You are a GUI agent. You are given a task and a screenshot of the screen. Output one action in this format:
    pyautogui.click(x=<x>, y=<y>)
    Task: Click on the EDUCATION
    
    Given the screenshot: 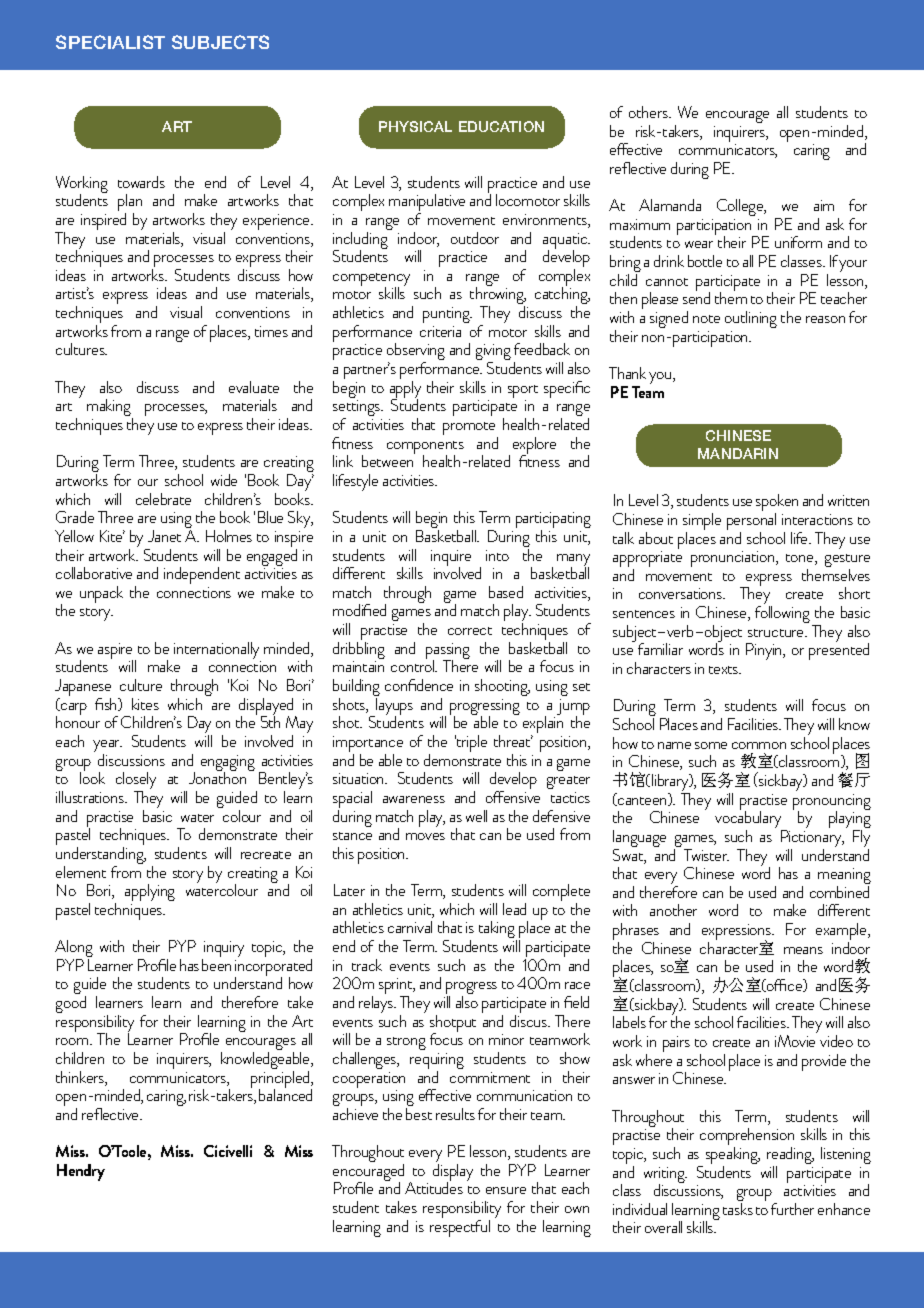 What is the action you would take?
    pyautogui.click(x=501, y=126)
